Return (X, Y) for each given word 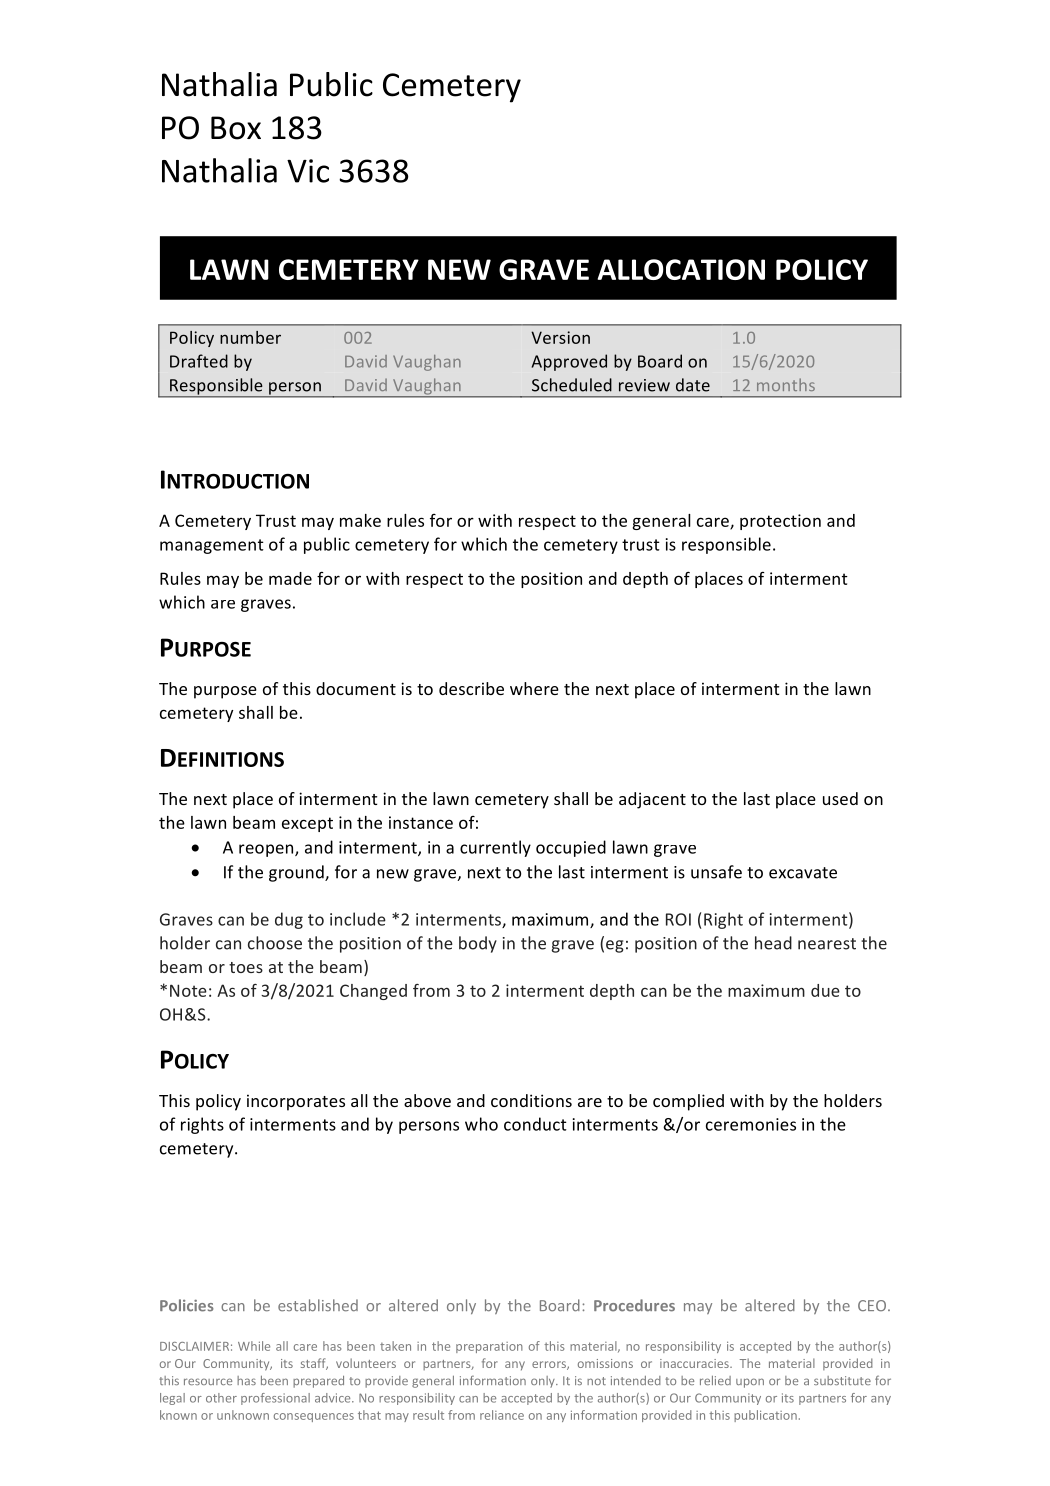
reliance (502, 1415)
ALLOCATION (681, 269)
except (307, 824)
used (840, 798)
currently (495, 848)
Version (560, 337)
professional (275, 1399)
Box (236, 128)
